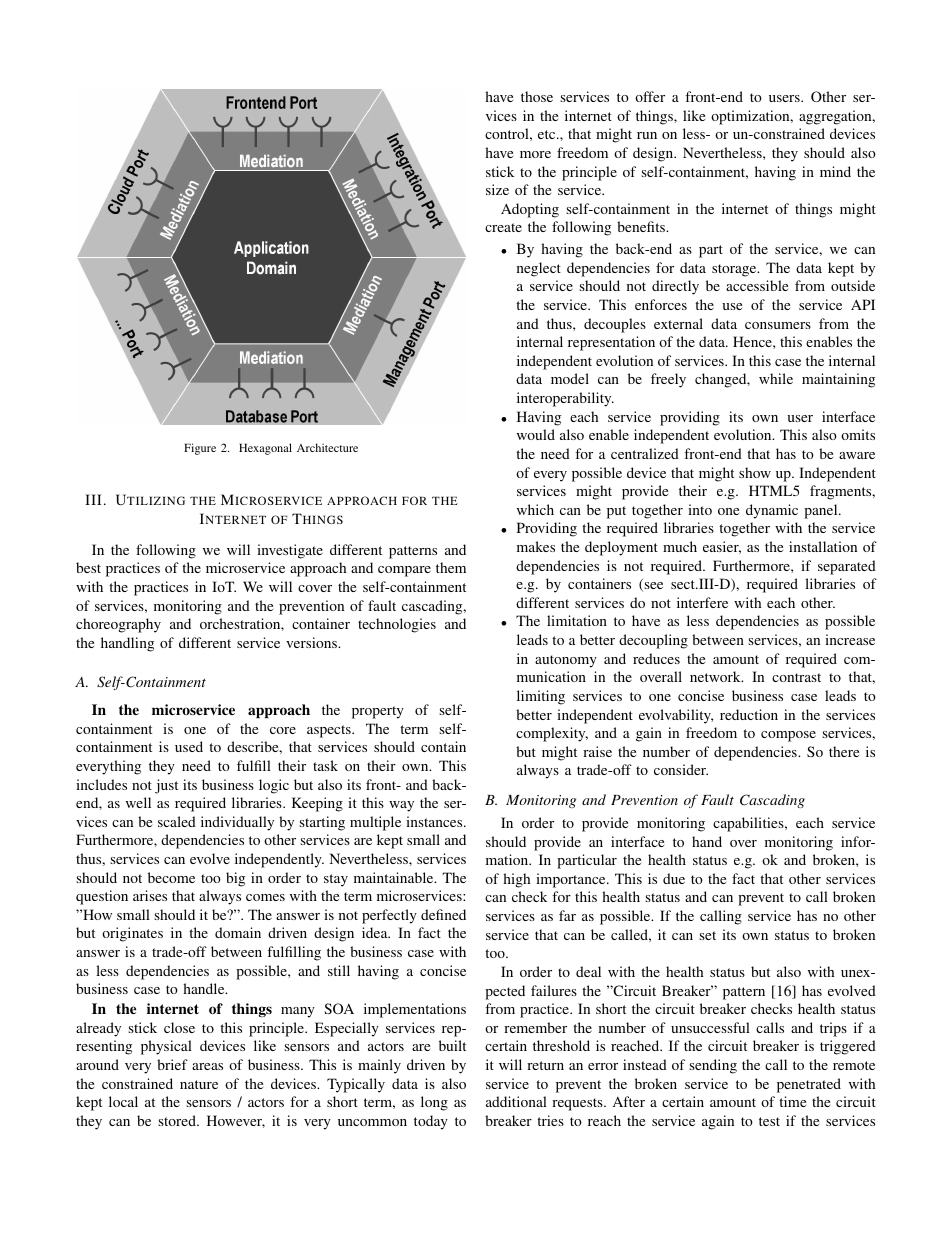 This document has height=1233, width=952. Describe the element at coordinates (435, 821) in the document. I see `instances` at that location.
